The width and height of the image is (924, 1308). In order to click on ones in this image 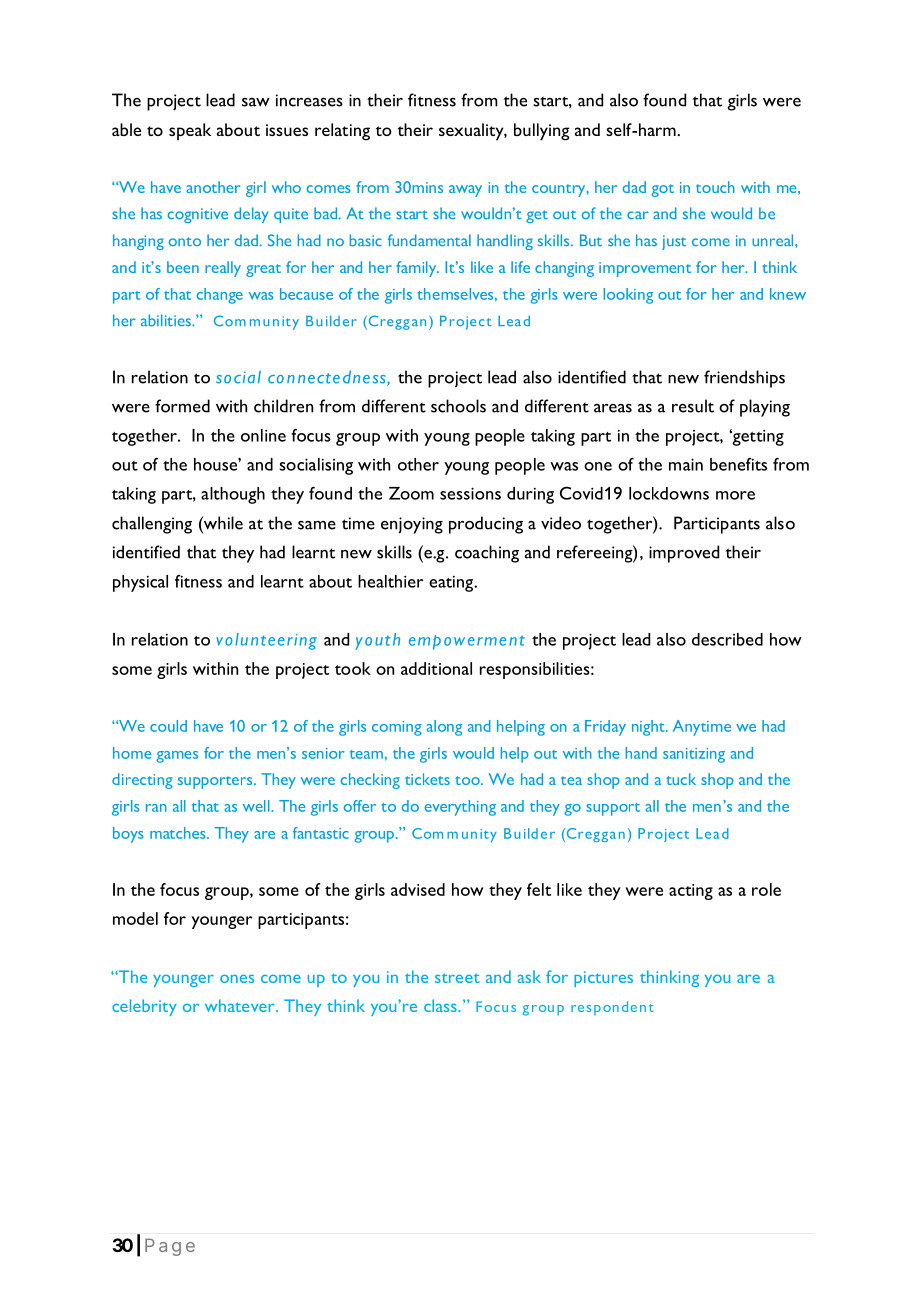, I will do `click(237, 978)`.
